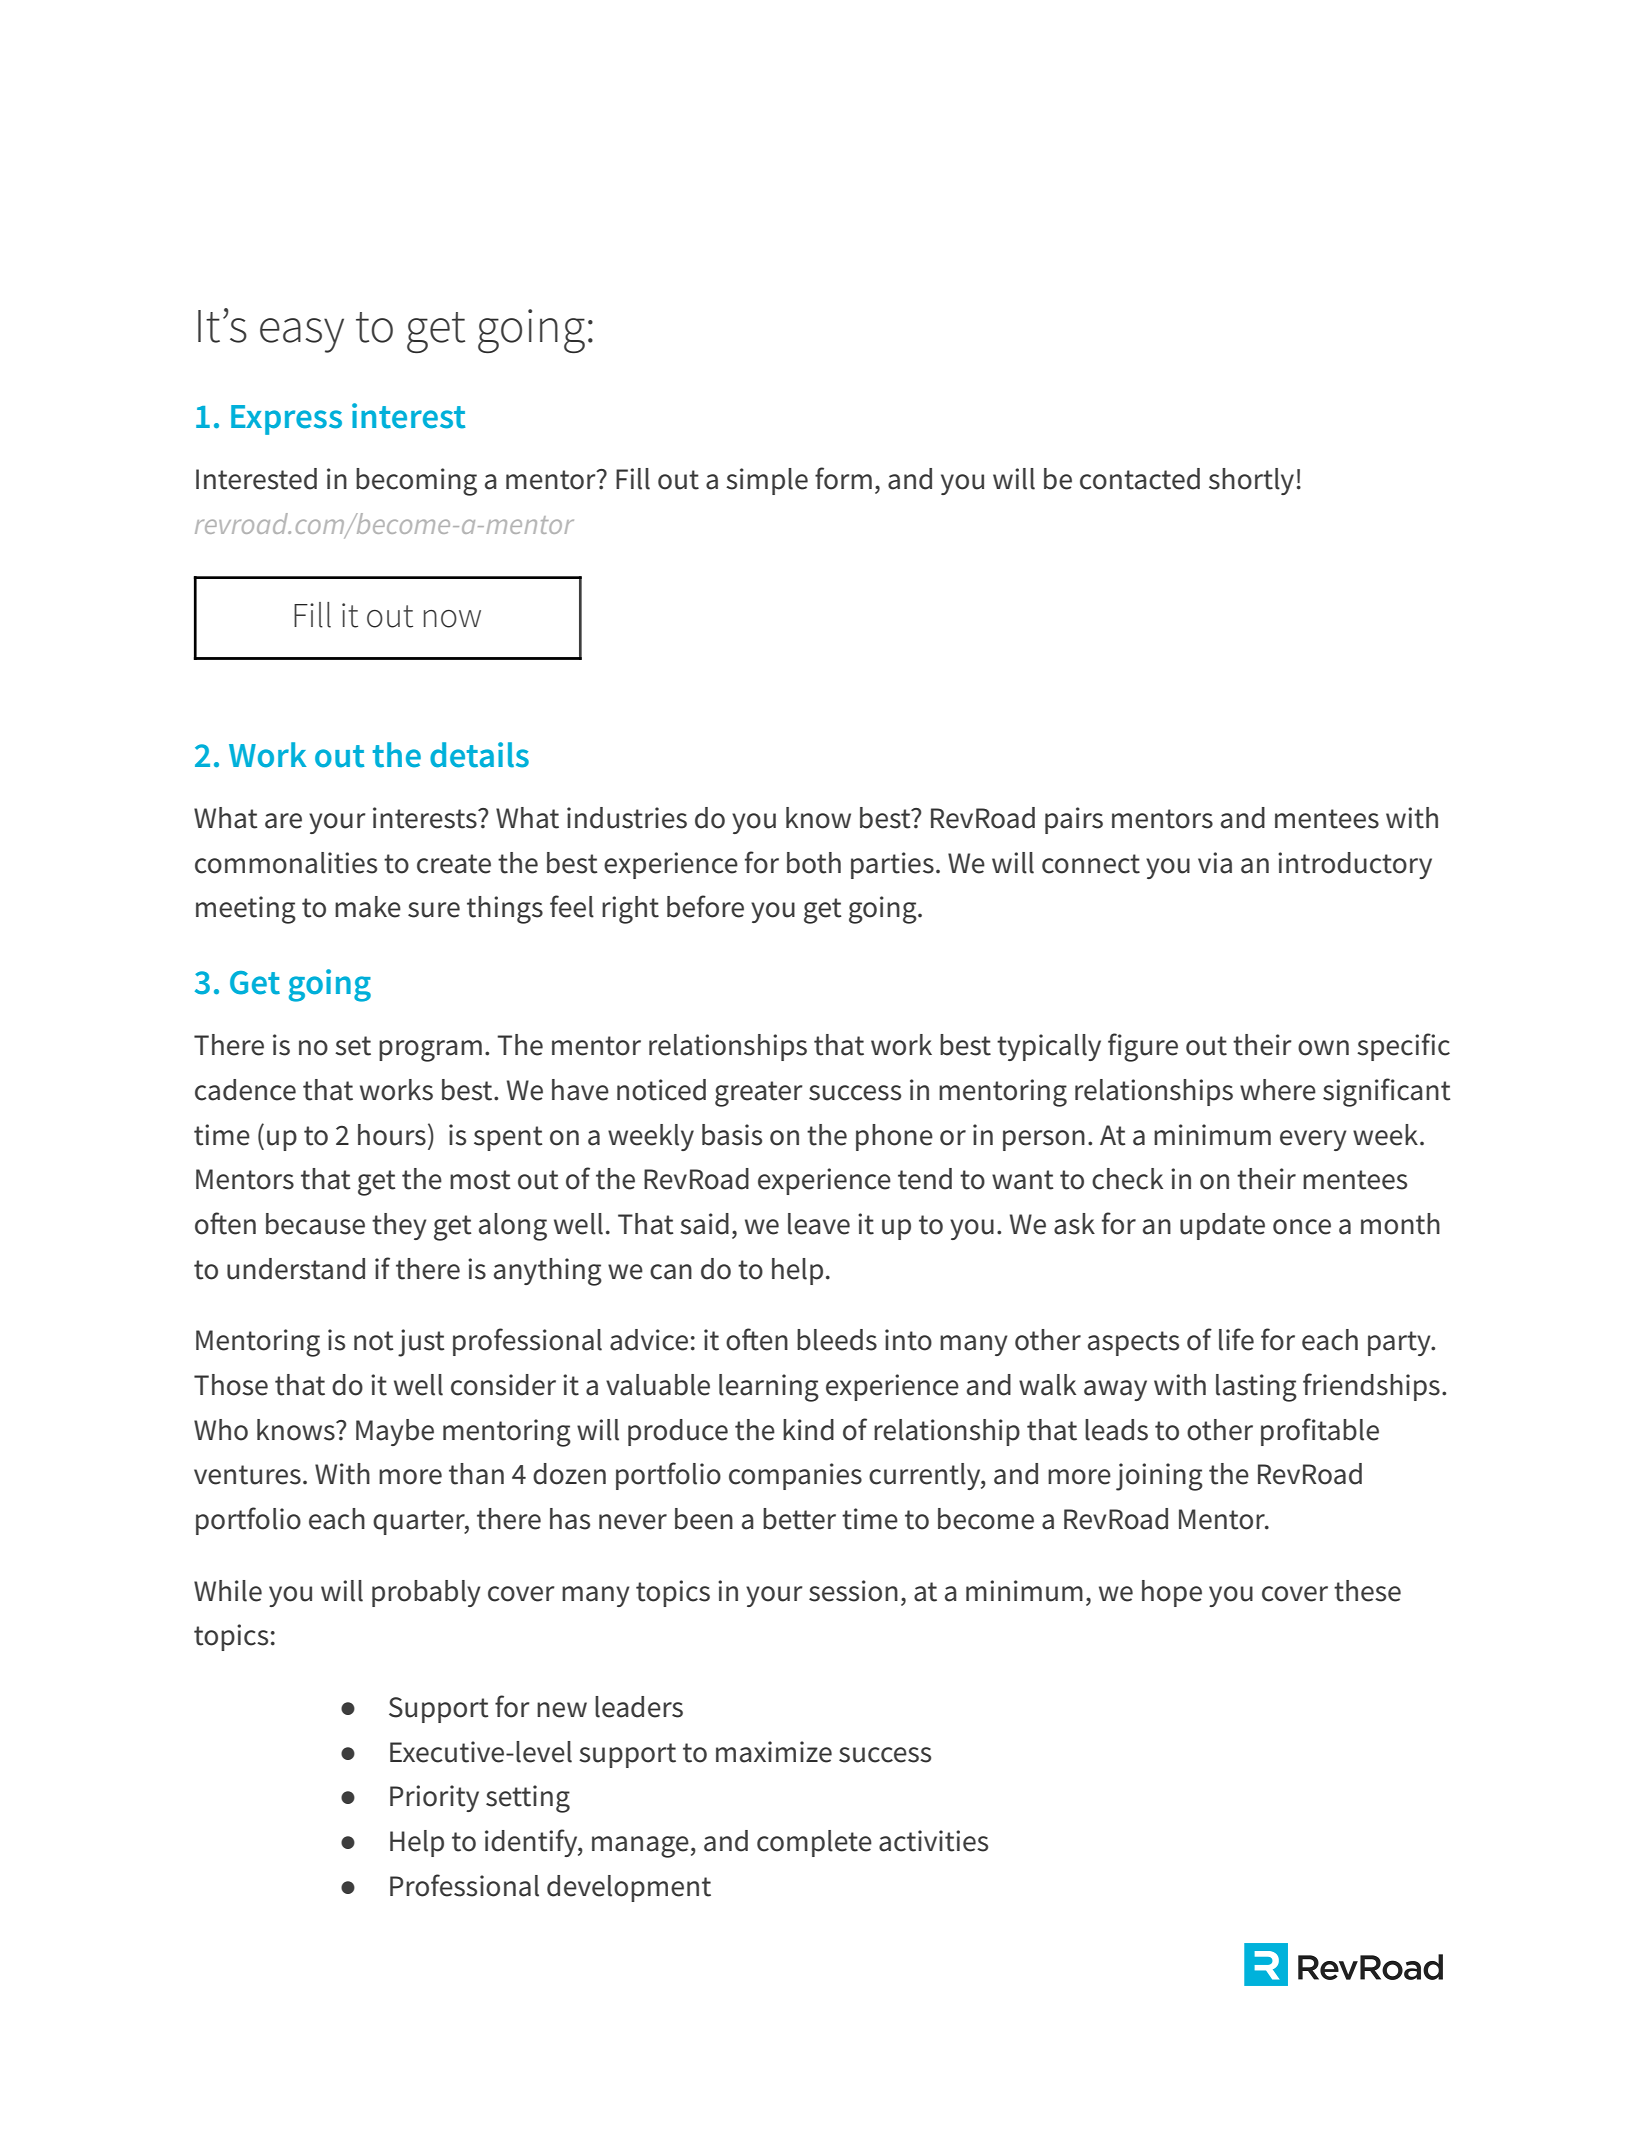  Describe the element at coordinates (392, 1135) in the image. I see `hours` at that location.
